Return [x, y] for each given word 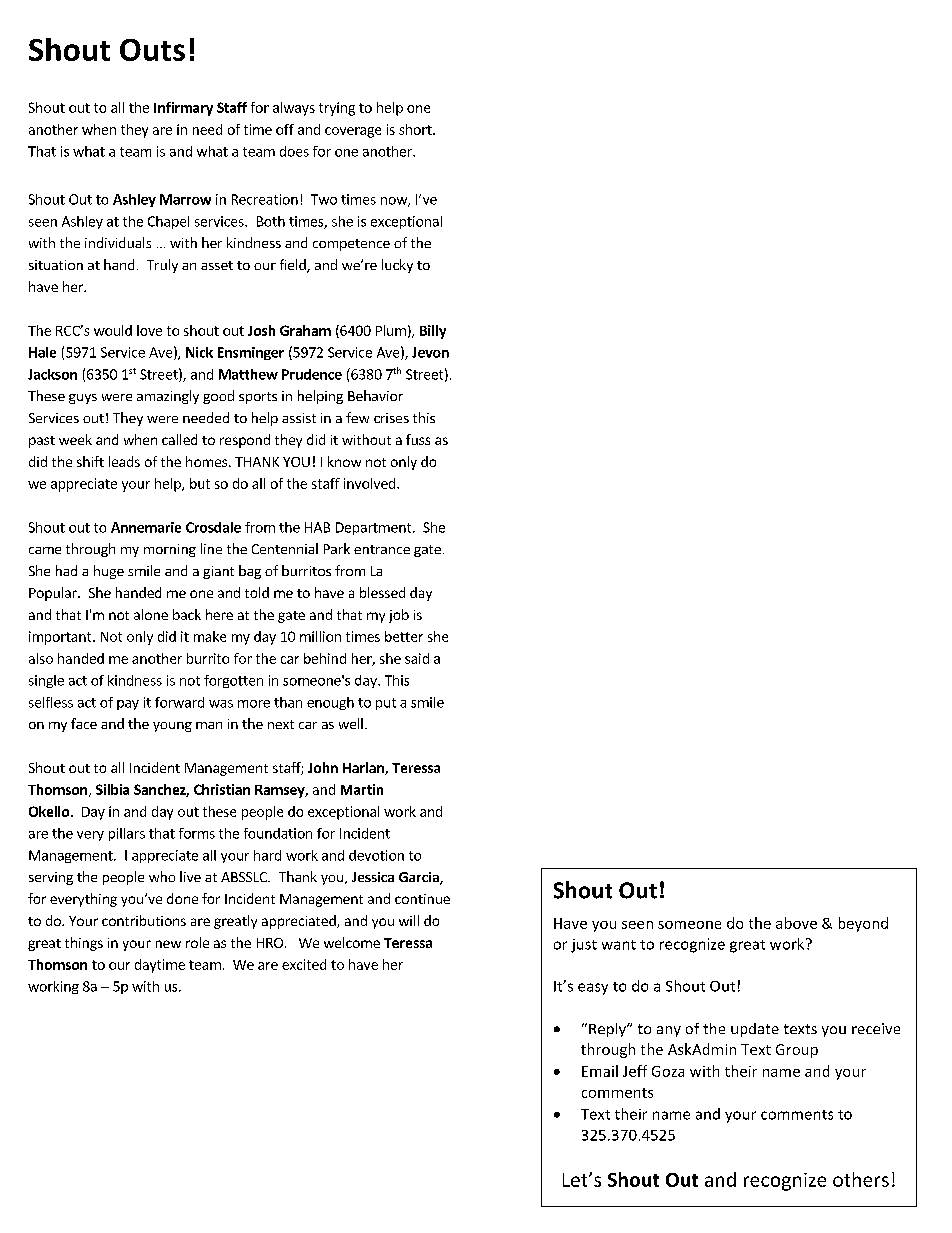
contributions [144, 920]
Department [375, 528]
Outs [152, 50]
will [409, 920]
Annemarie [146, 527]
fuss [418, 439]
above [796, 923]
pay [128, 705]
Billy [433, 332]
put [386, 704]
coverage [353, 132]
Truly [162, 266]
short [416, 129]
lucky [397, 266]
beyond [863, 924]
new [168, 944]
